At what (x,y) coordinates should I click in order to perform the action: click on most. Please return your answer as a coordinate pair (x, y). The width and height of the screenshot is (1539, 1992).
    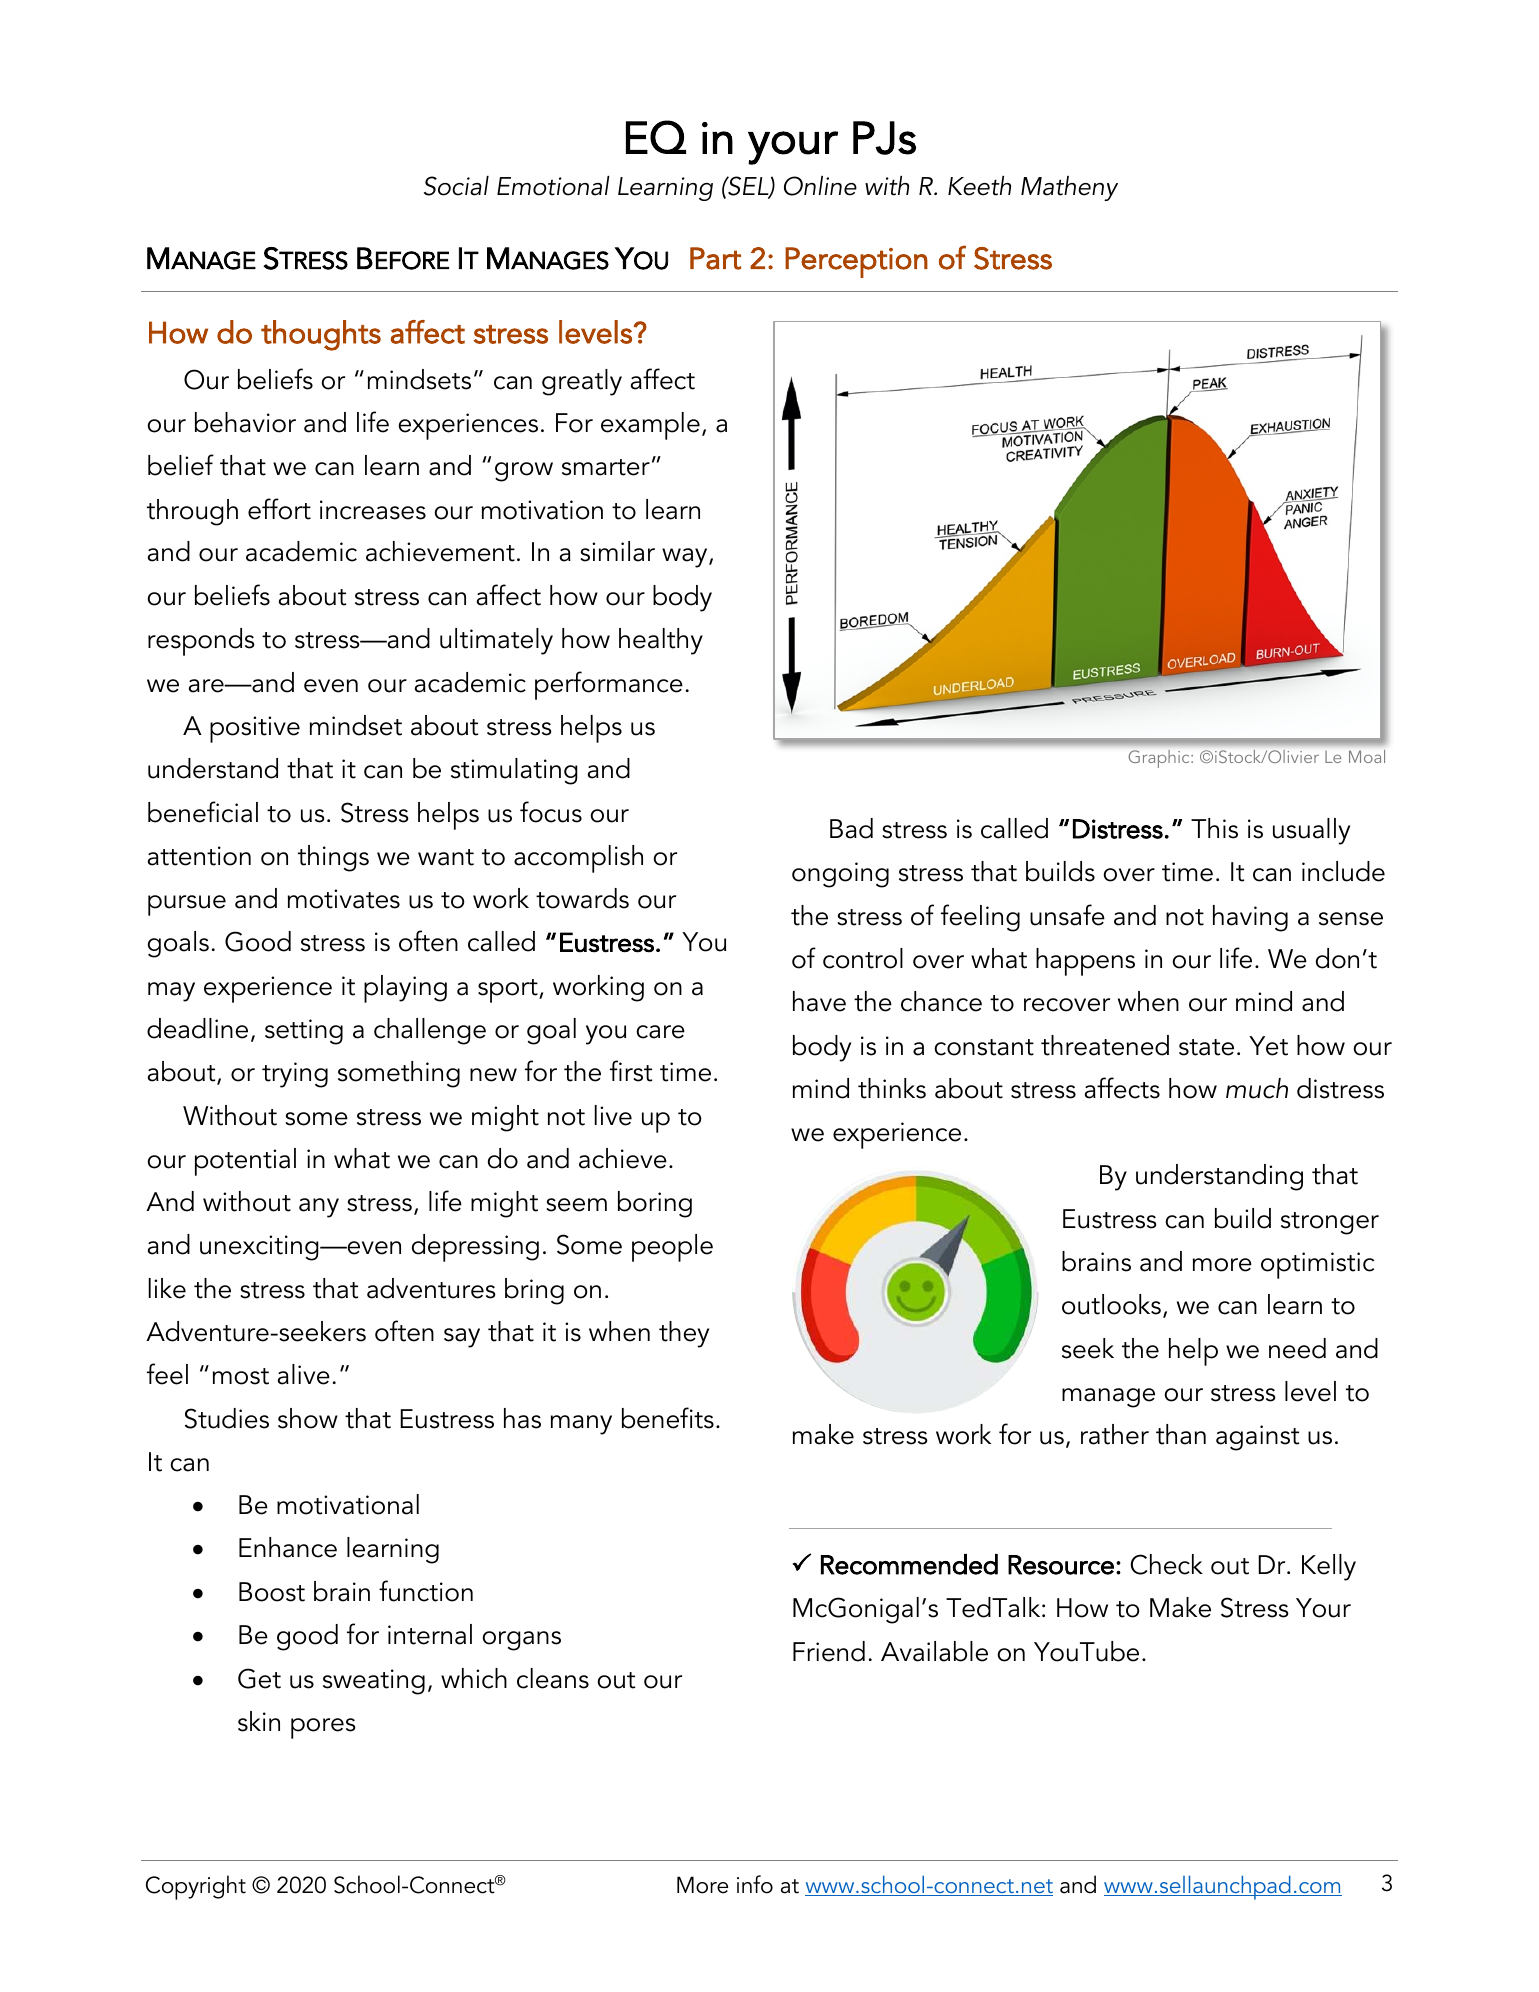
    Looking at the image, I should click on (241, 1376).
